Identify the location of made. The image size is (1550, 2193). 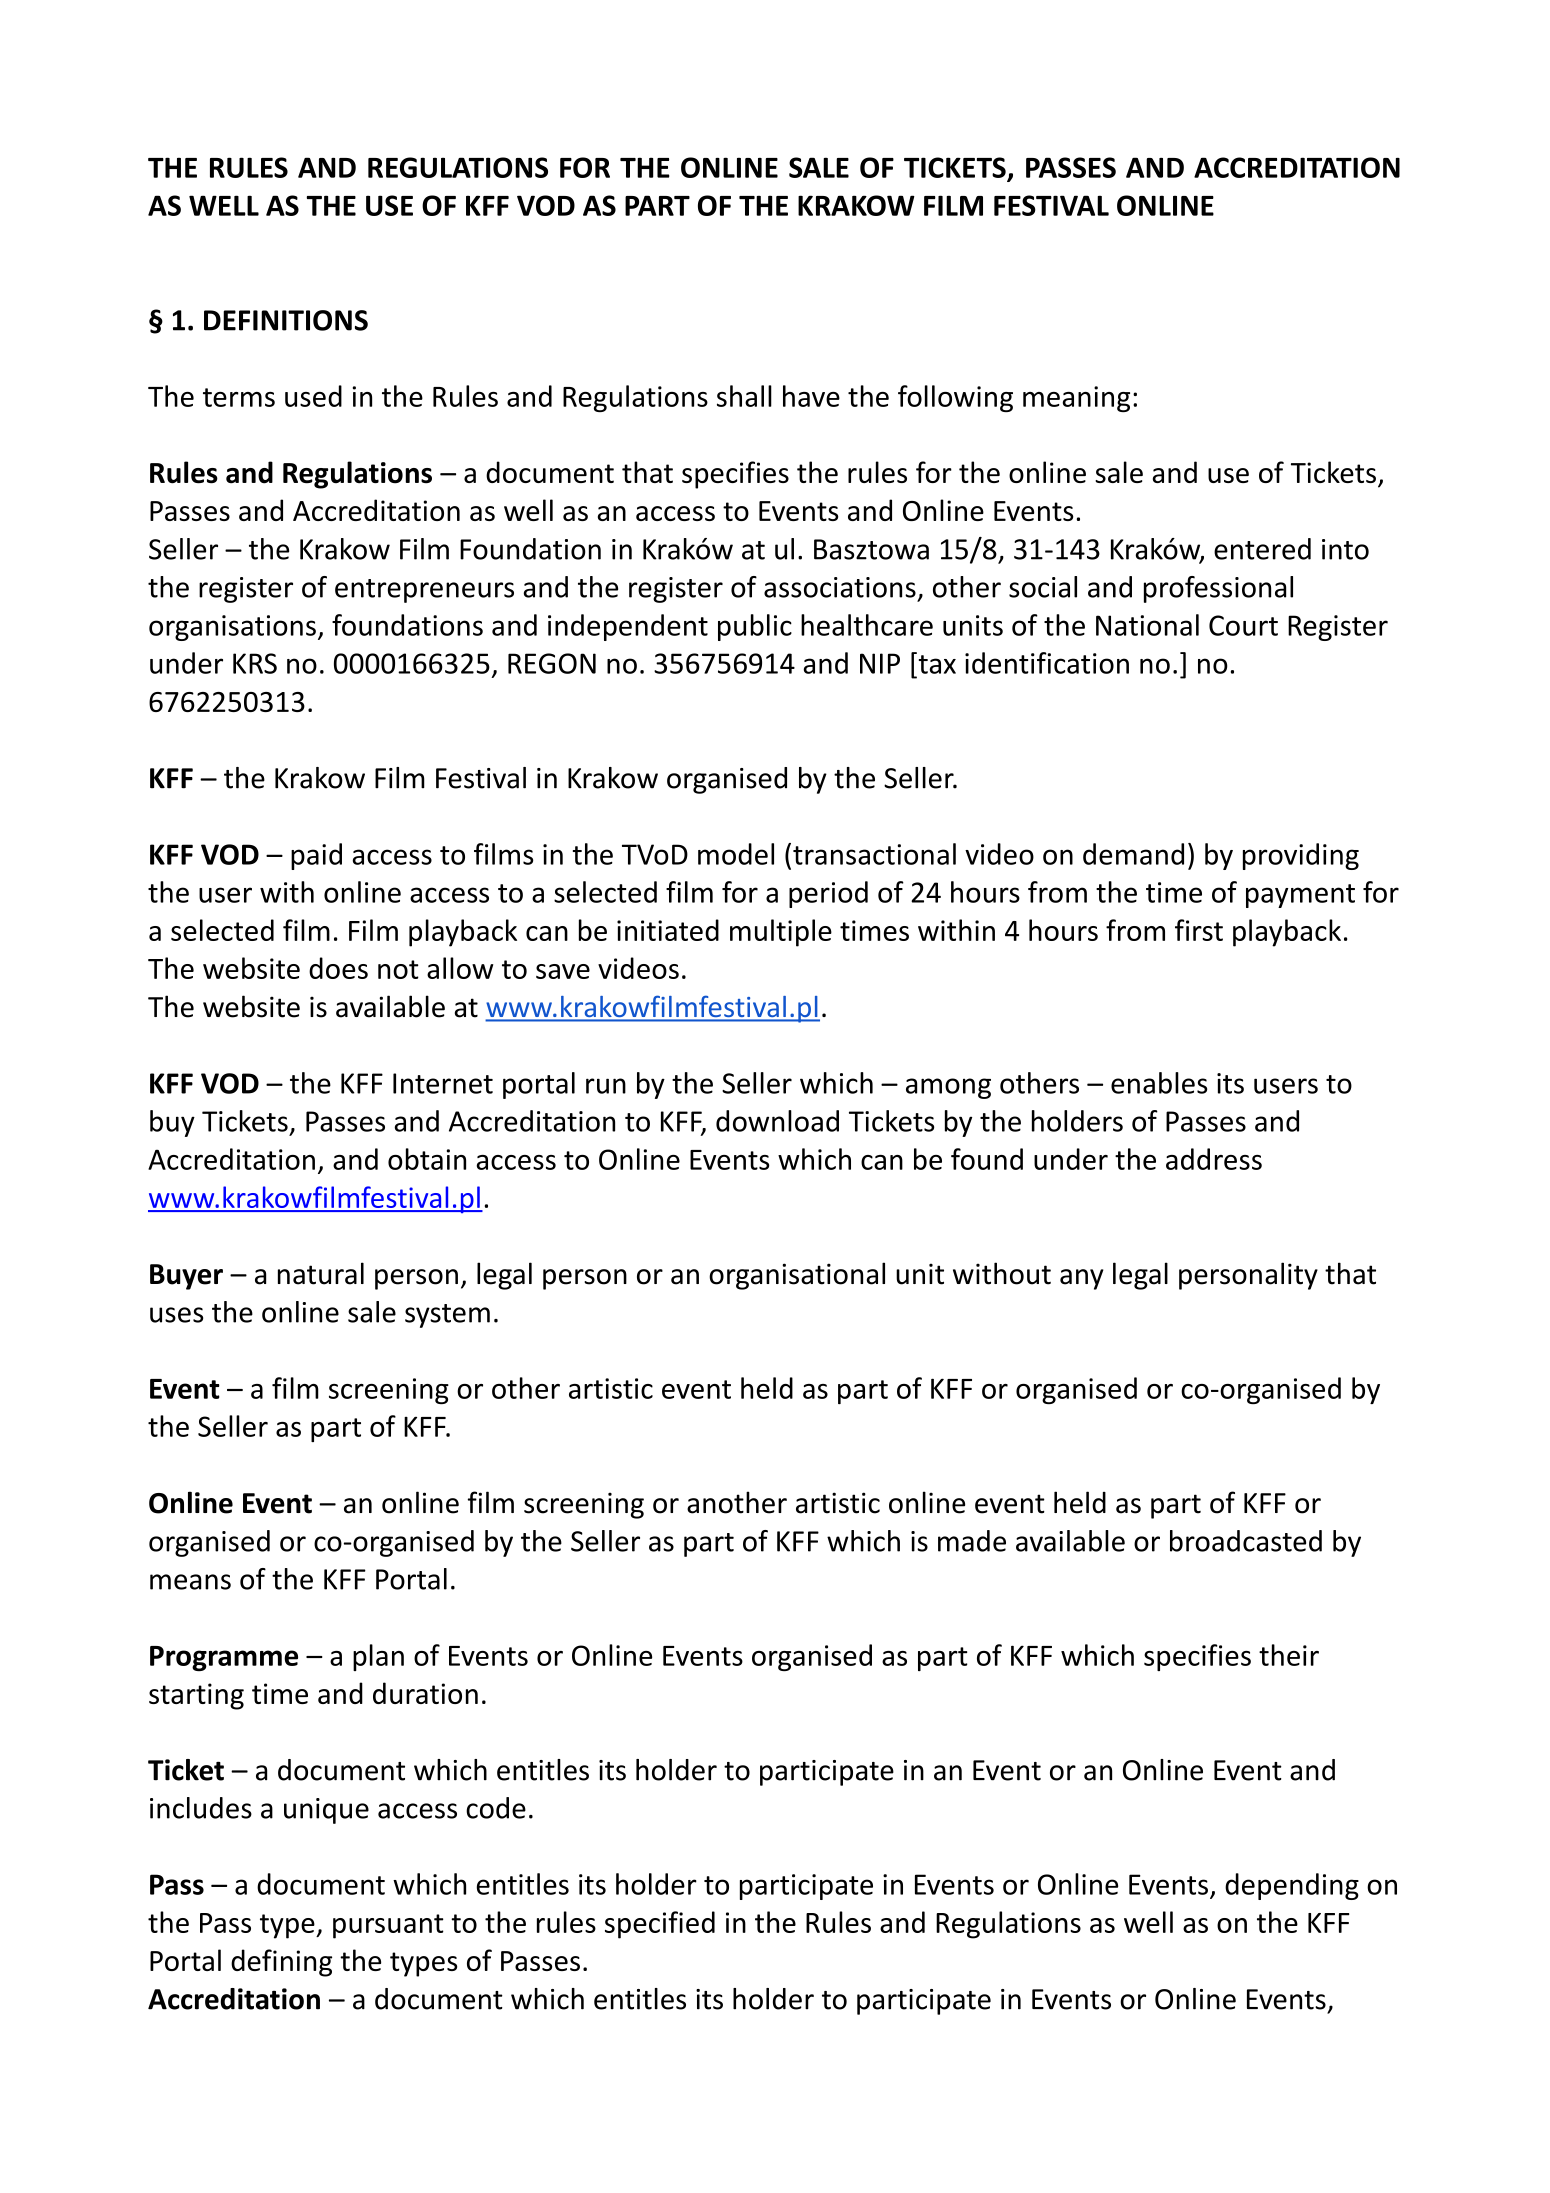
(972, 1541).
